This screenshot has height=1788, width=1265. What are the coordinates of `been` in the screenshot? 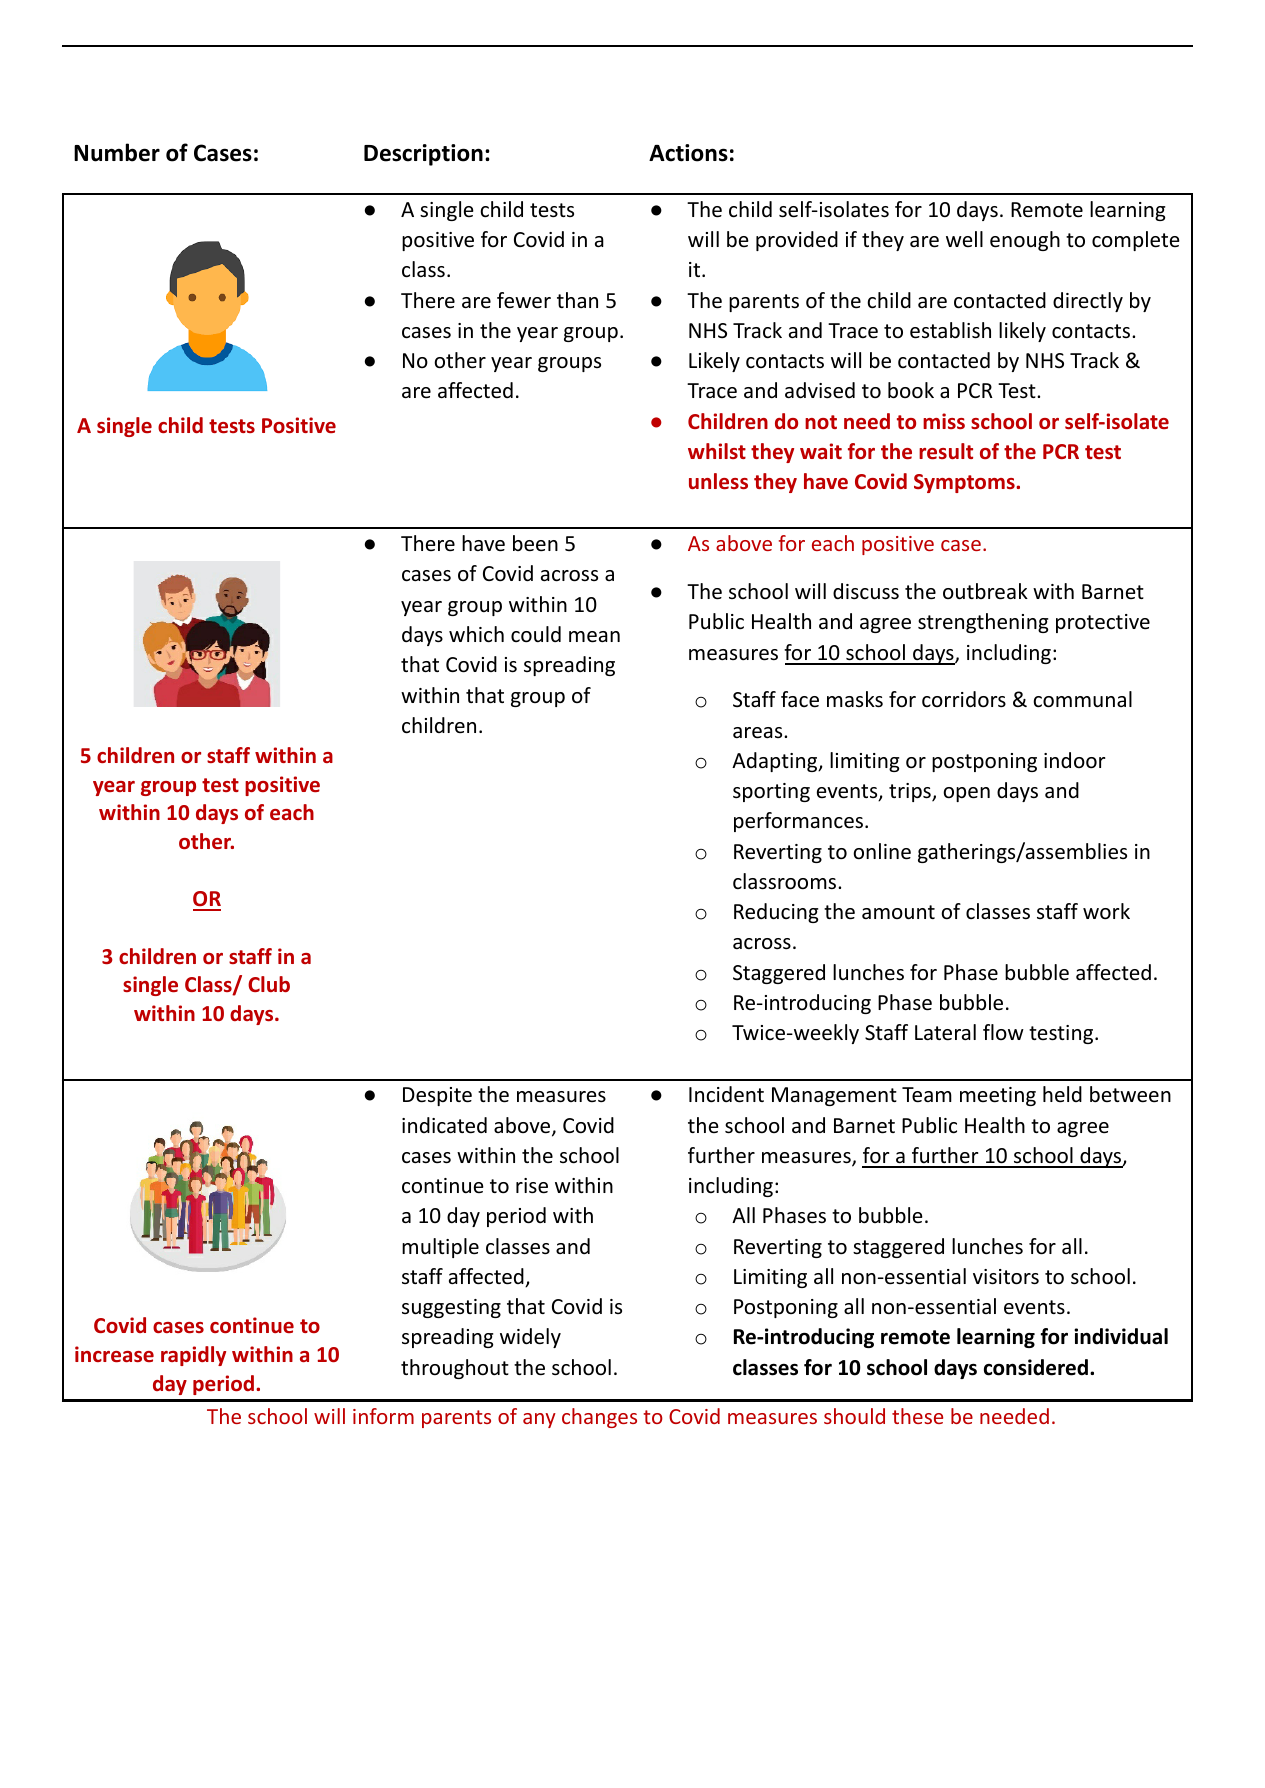 It's located at (535, 543).
